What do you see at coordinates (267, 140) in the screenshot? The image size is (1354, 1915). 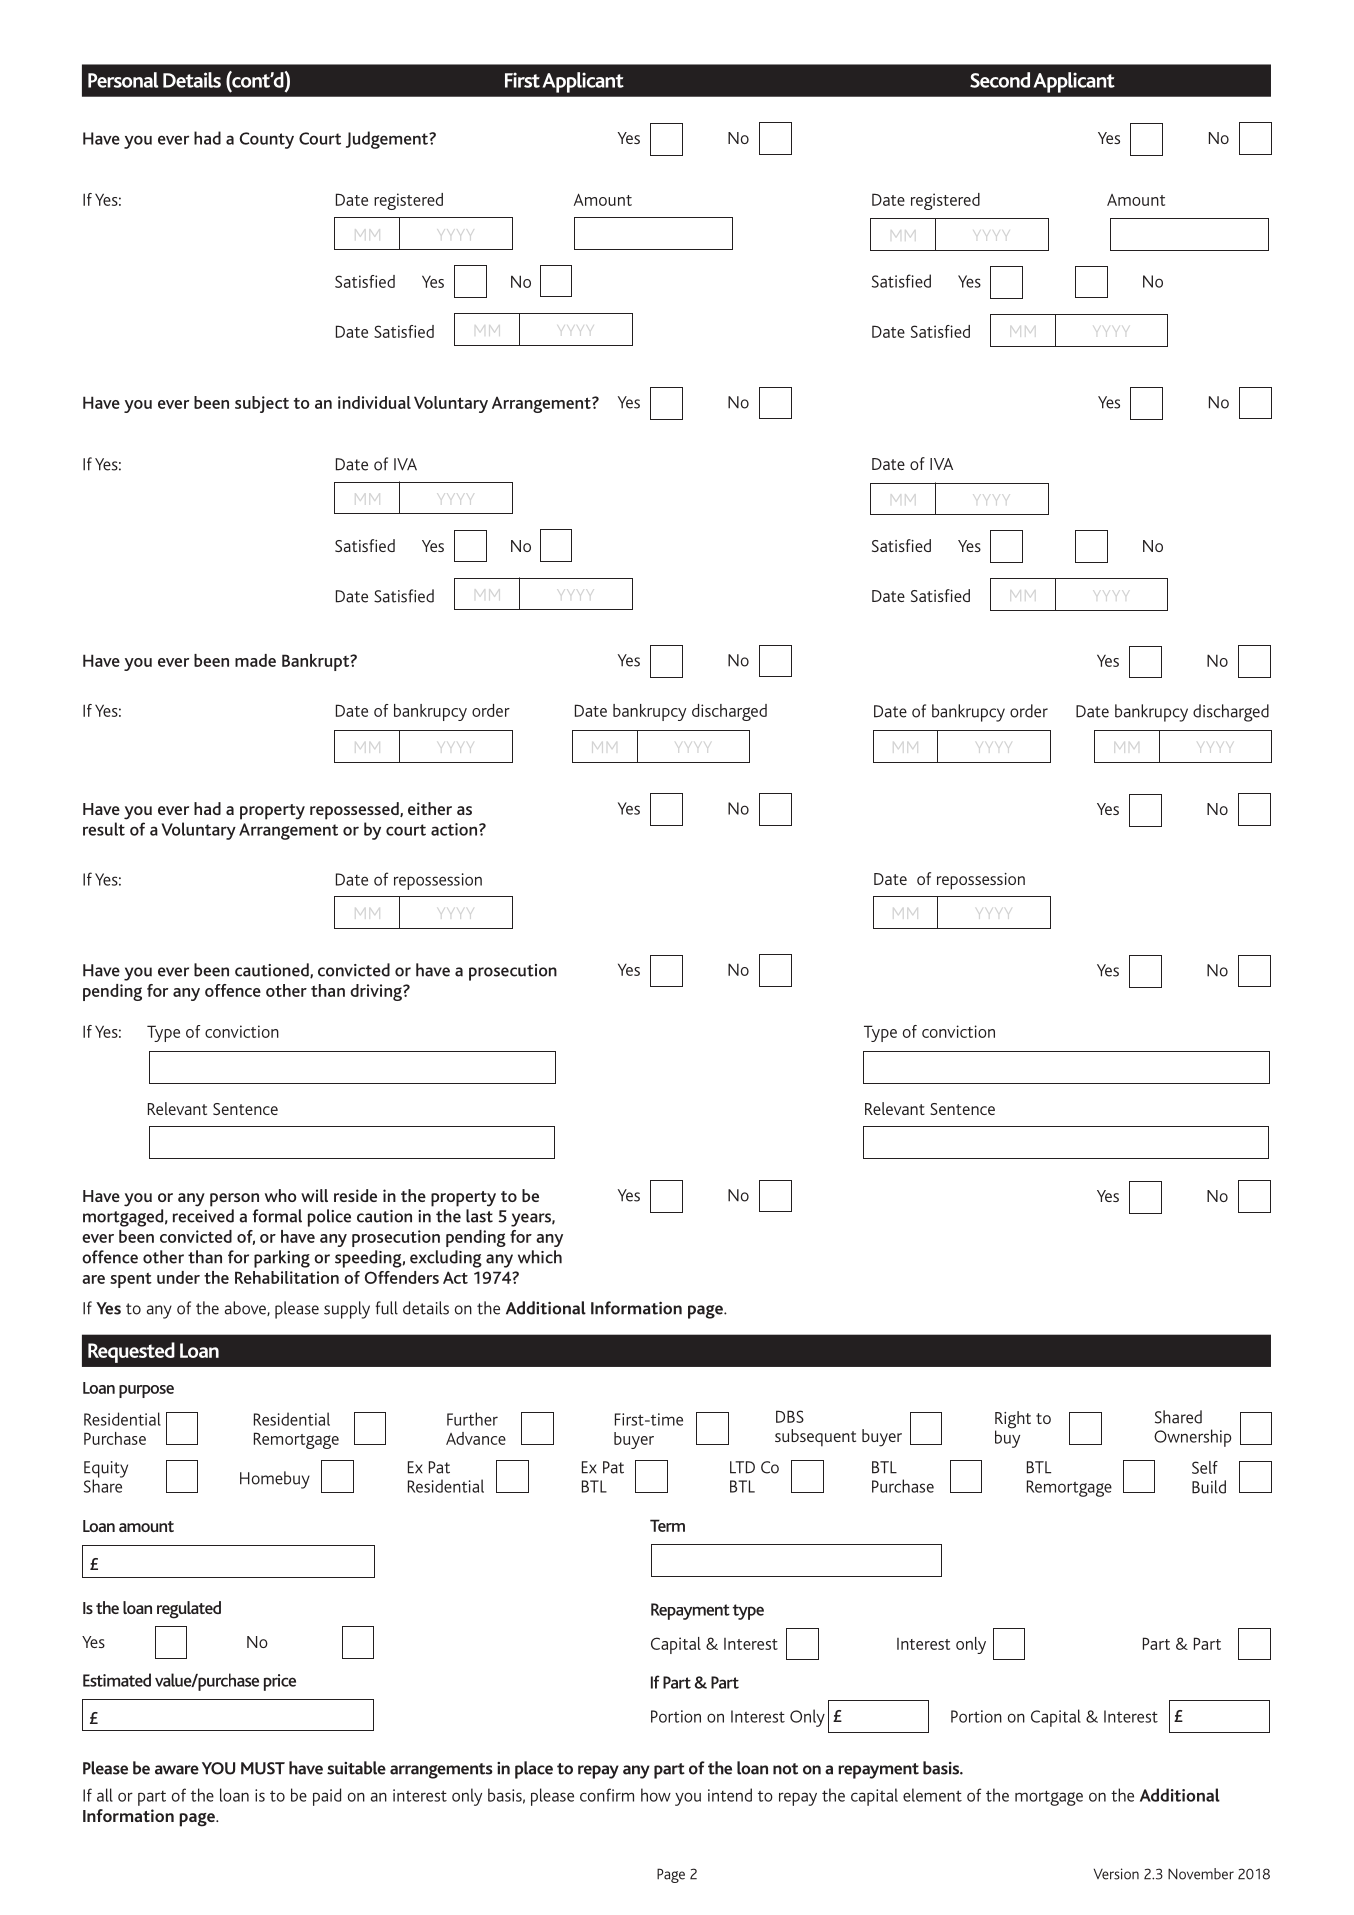 I see `County` at bounding box center [267, 140].
